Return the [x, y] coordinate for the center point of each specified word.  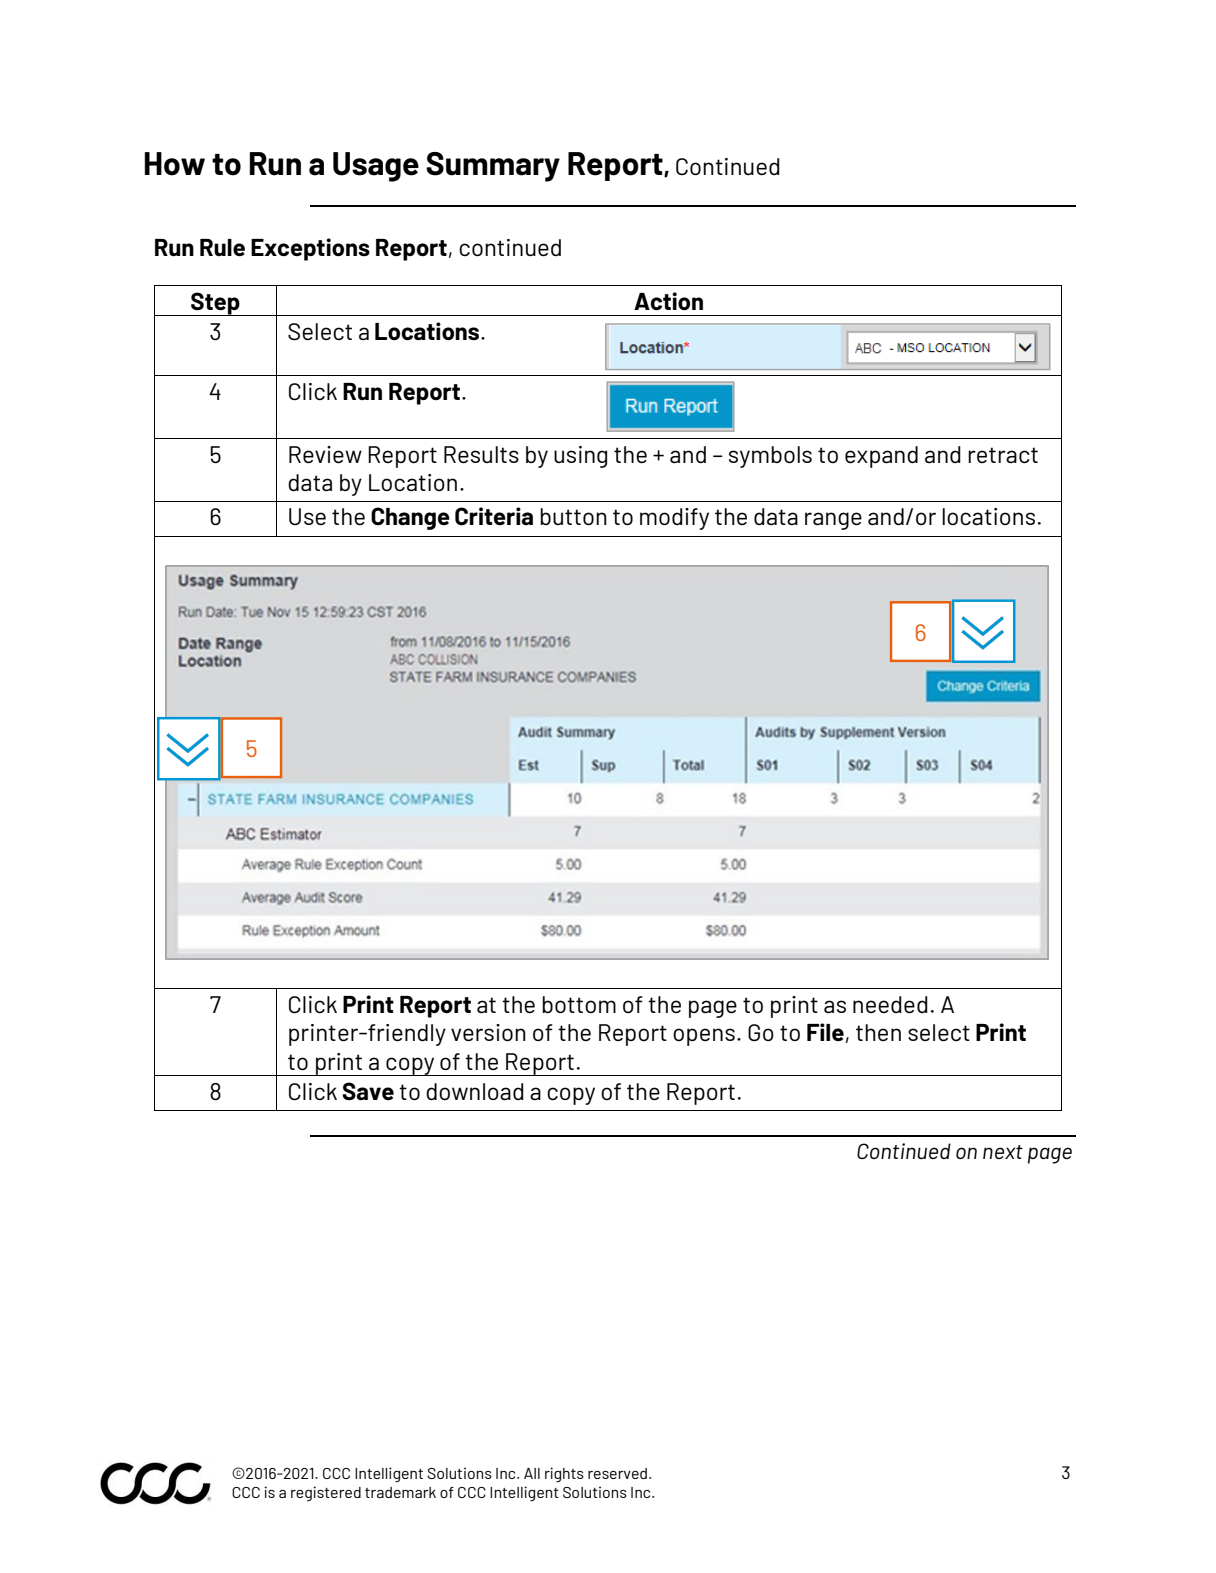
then [878, 1032]
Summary [493, 167]
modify [674, 519]
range [833, 521]
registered [326, 1493]
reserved [617, 1473]
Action [668, 301]
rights [564, 1475]
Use [307, 516]
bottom [579, 1004]
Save [368, 1091]
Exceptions [310, 249]
